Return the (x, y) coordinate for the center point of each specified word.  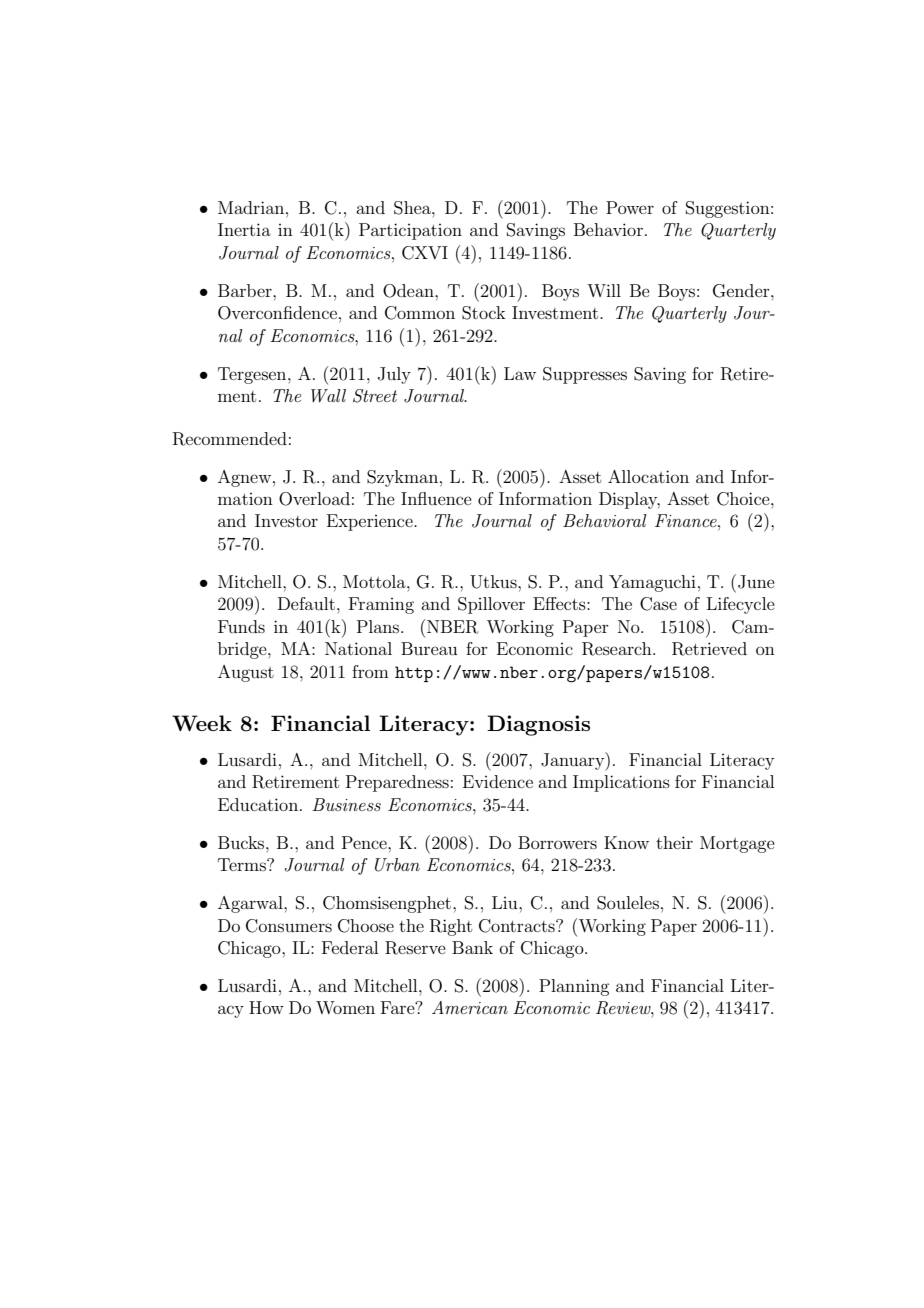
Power (630, 207)
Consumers (289, 926)
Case (658, 604)
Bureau (429, 648)
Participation (410, 231)
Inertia (244, 229)
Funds (241, 626)
